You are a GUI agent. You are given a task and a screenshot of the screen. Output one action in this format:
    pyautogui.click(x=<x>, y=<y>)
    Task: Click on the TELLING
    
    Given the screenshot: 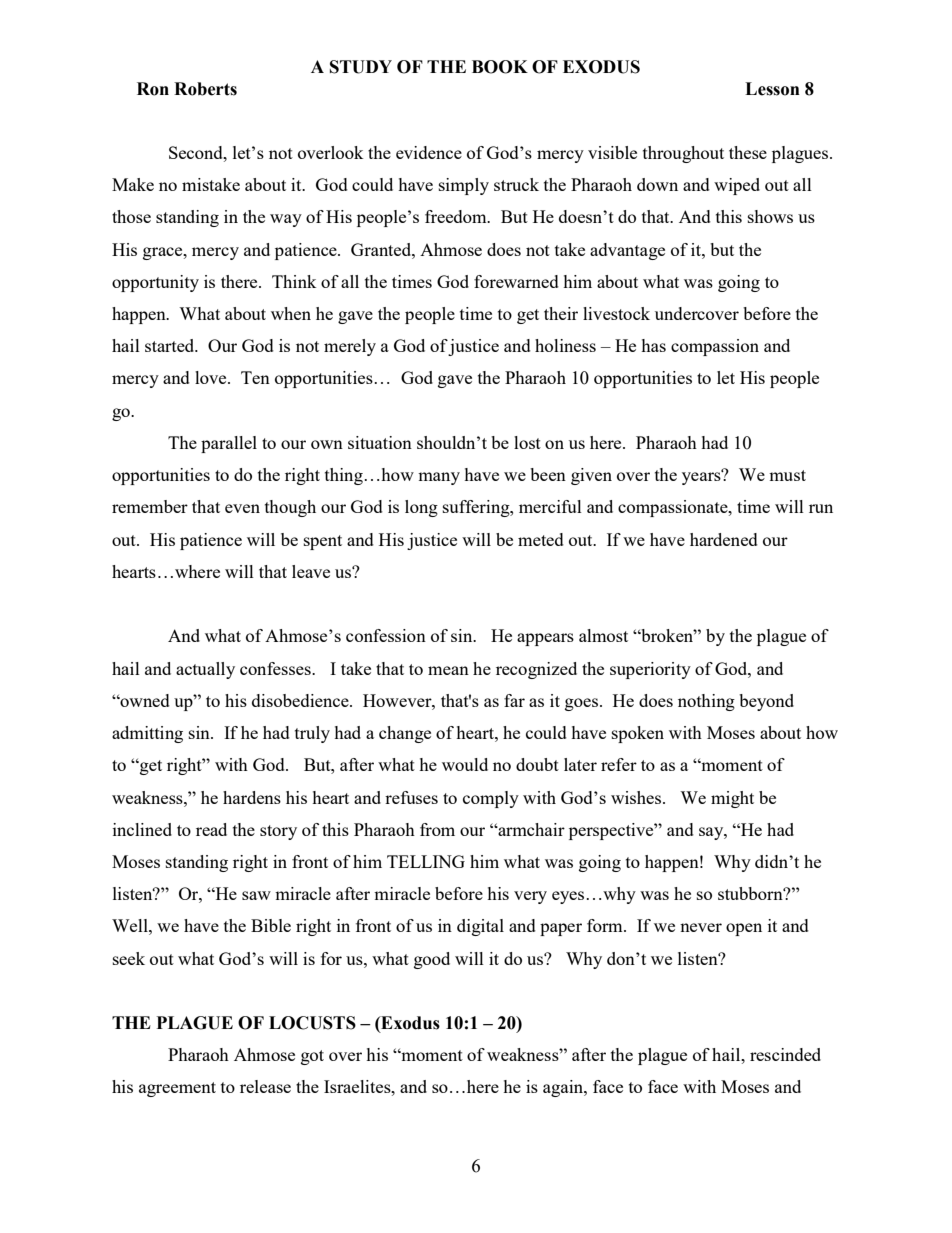 What is the action you would take?
    pyautogui.click(x=426, y=861)
